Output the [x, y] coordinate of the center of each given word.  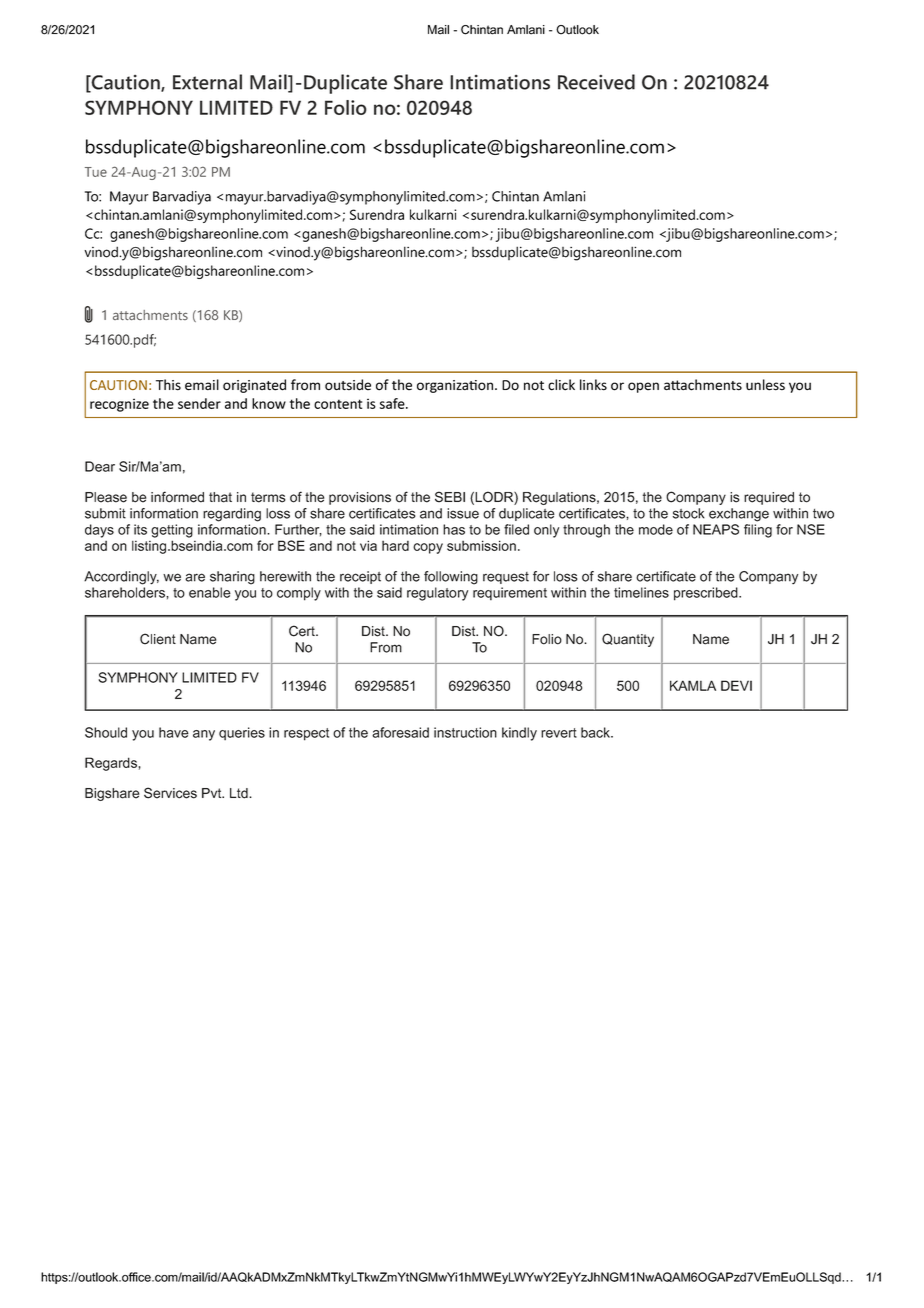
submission [481, 545]
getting [172, 531]
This [168, 385]
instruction [465, 732]
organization [456, 386]
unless [765, 385]
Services [170, 793]
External [207, 82]
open [643, 387]
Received [596, 82]
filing [758, 531]
